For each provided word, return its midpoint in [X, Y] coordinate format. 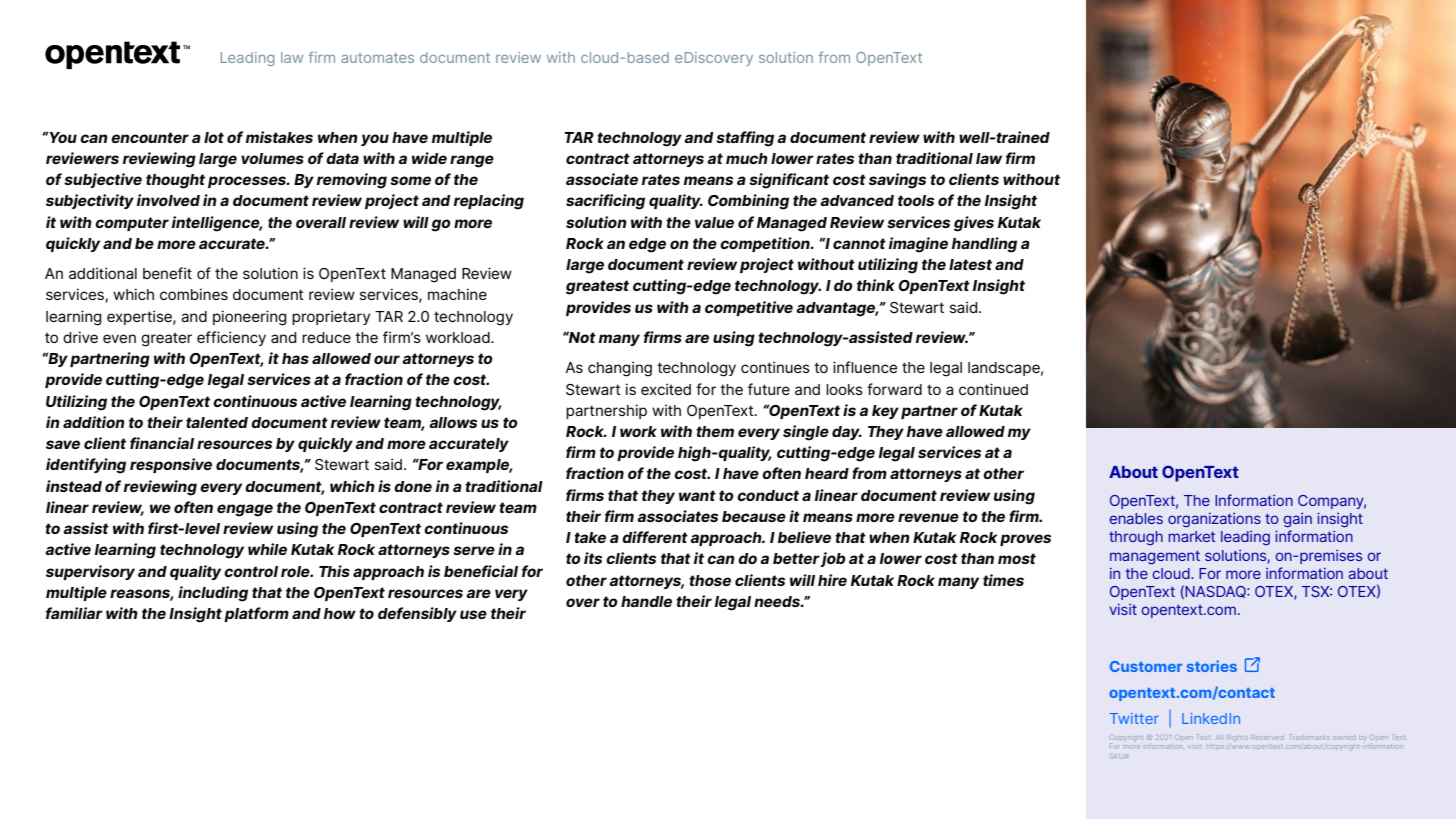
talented [217, 422]
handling [984, 245]
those [710, 580]
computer [132, 224]
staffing [745, 139]
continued [993, 389]
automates [377, 58]
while [267, 549]
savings [897, 181]
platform [256, 614]
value [714, 222]
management [1155, 557]
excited [666, 389]
